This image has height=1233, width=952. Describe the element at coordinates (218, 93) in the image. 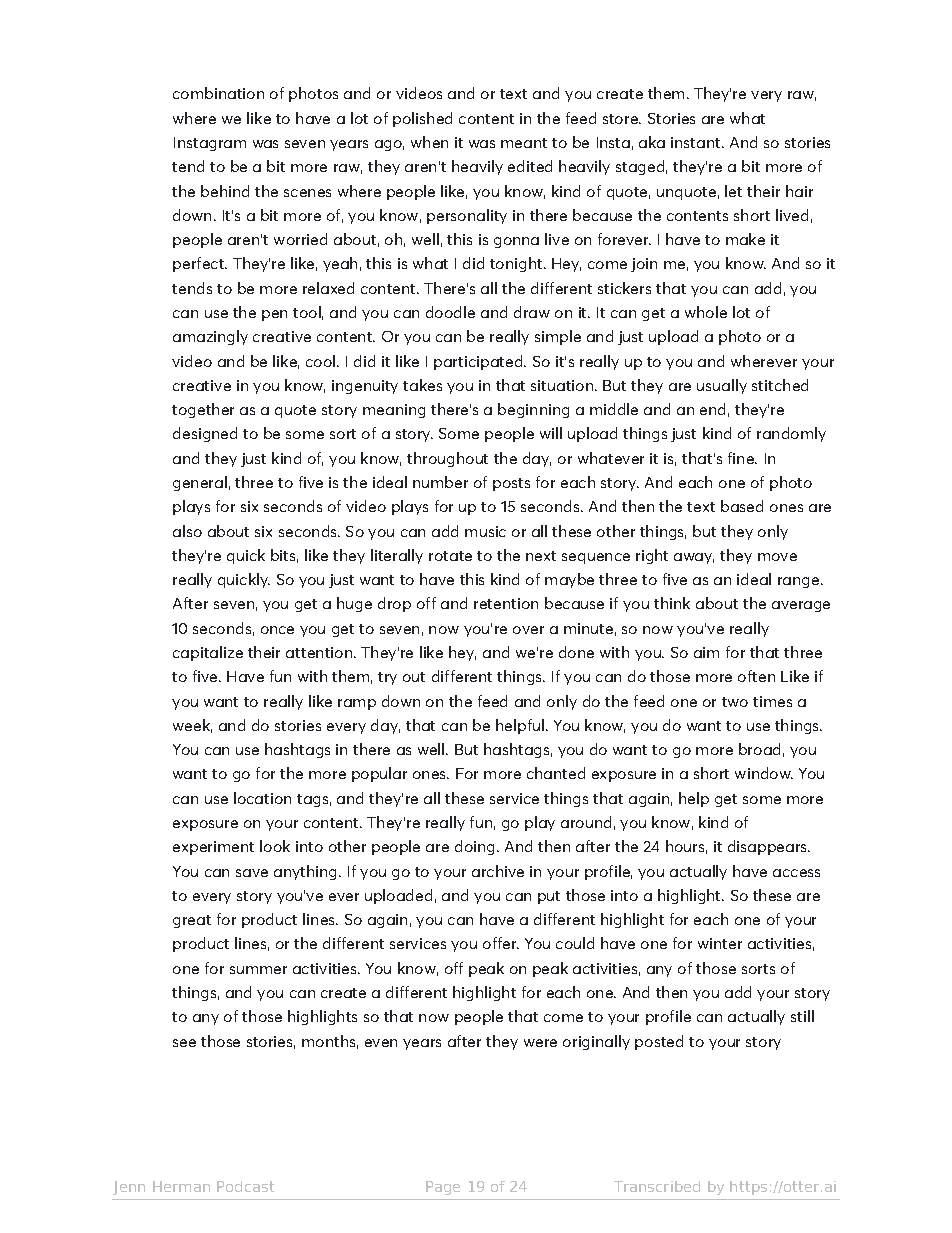

I see `combination` at that location.
